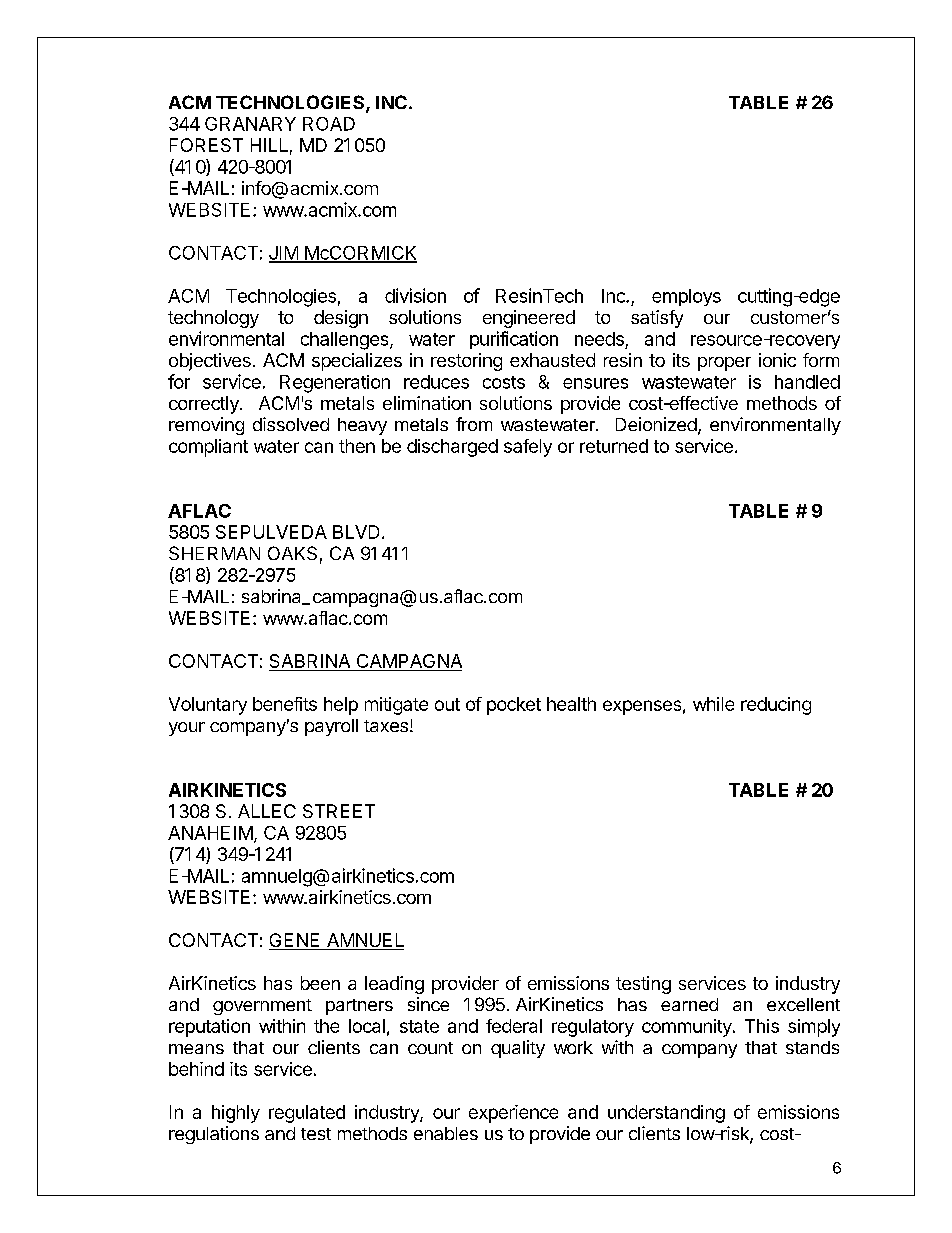 The height and width of the document is (1233, 952). I want to click on ANAHEIM, so click(210, 833).
